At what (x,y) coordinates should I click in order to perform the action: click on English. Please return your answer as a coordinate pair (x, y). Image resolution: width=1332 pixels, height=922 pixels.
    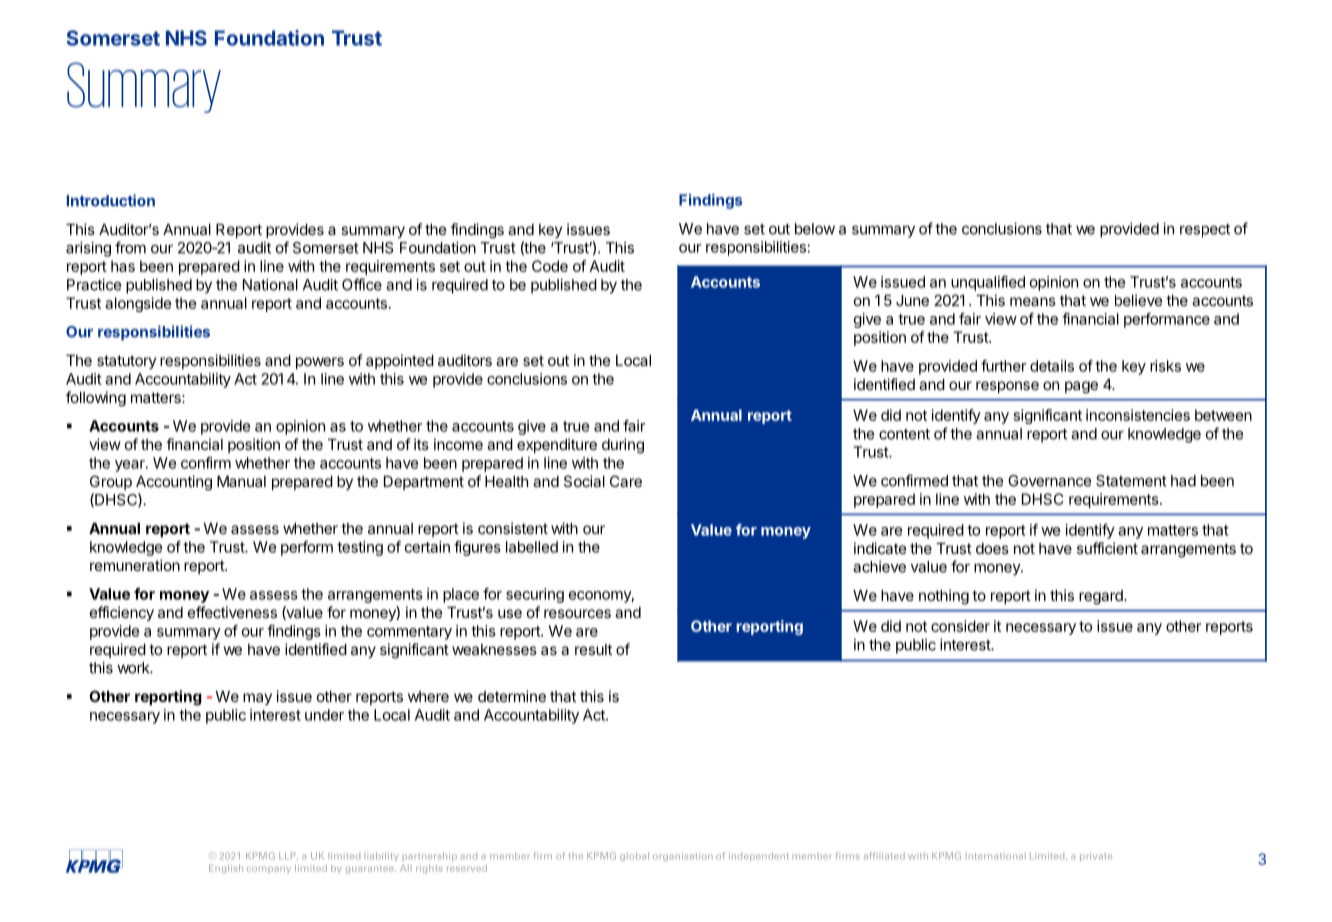
    Looking at the image, I should click on (226, 869).
